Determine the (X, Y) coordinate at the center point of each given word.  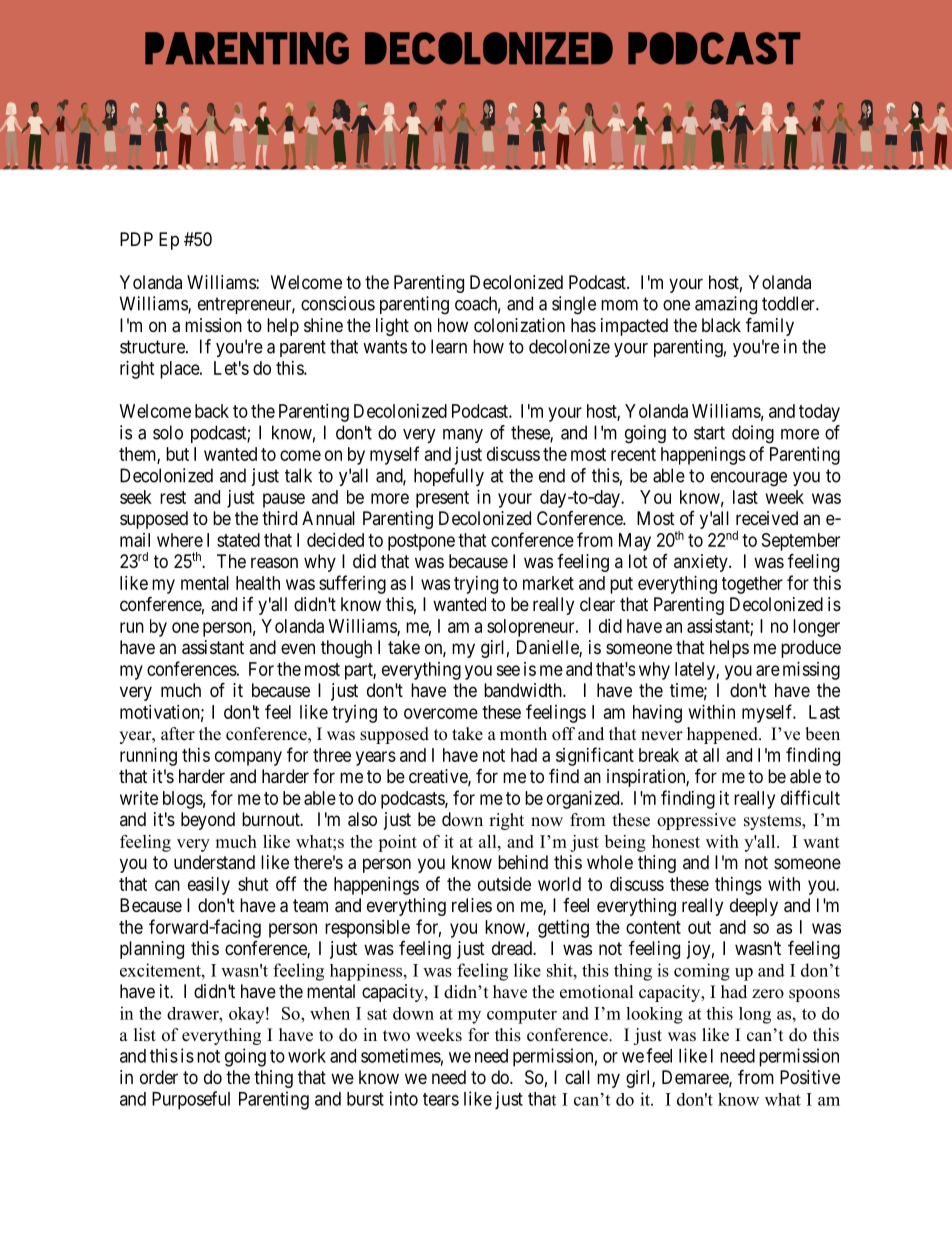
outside (504, 884)
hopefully (449, 477)
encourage (749, 479)
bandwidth (524, 690)
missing (811, 671)
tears (441, 1099)
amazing (726, 305)
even (298, 648)
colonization (519, 325)
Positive (810, 1077)
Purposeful (191, 1100)
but (177, 454)
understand (214, 862)
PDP (136, 239)
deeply (754, 907)
